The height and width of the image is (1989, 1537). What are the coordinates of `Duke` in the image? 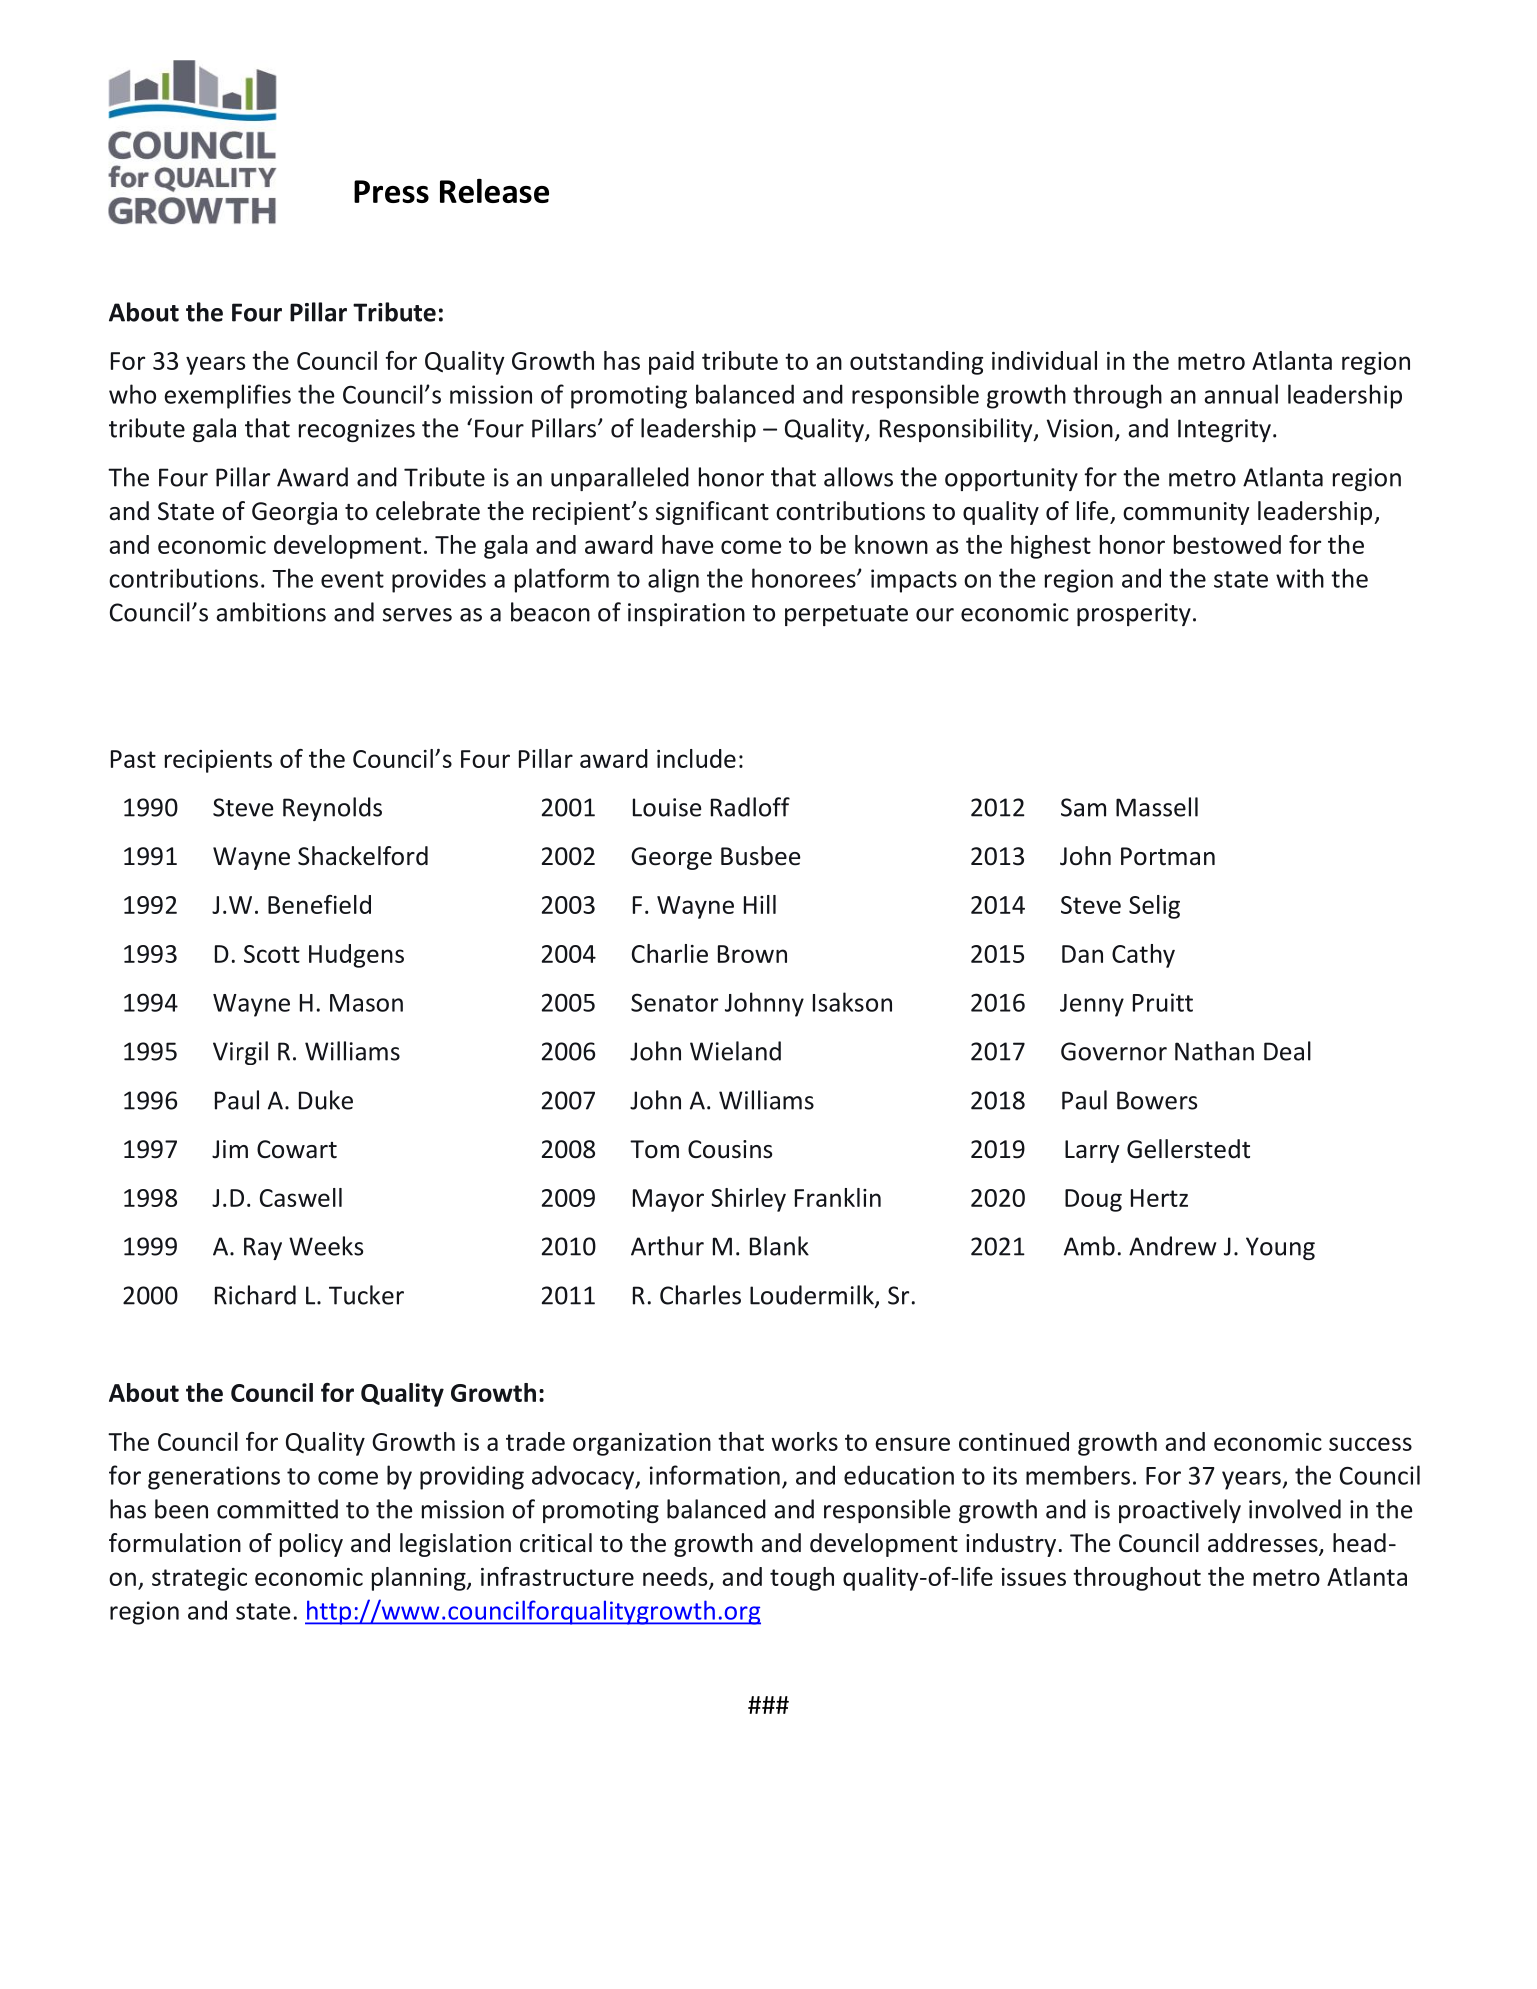 It's located at (326, 1100).
